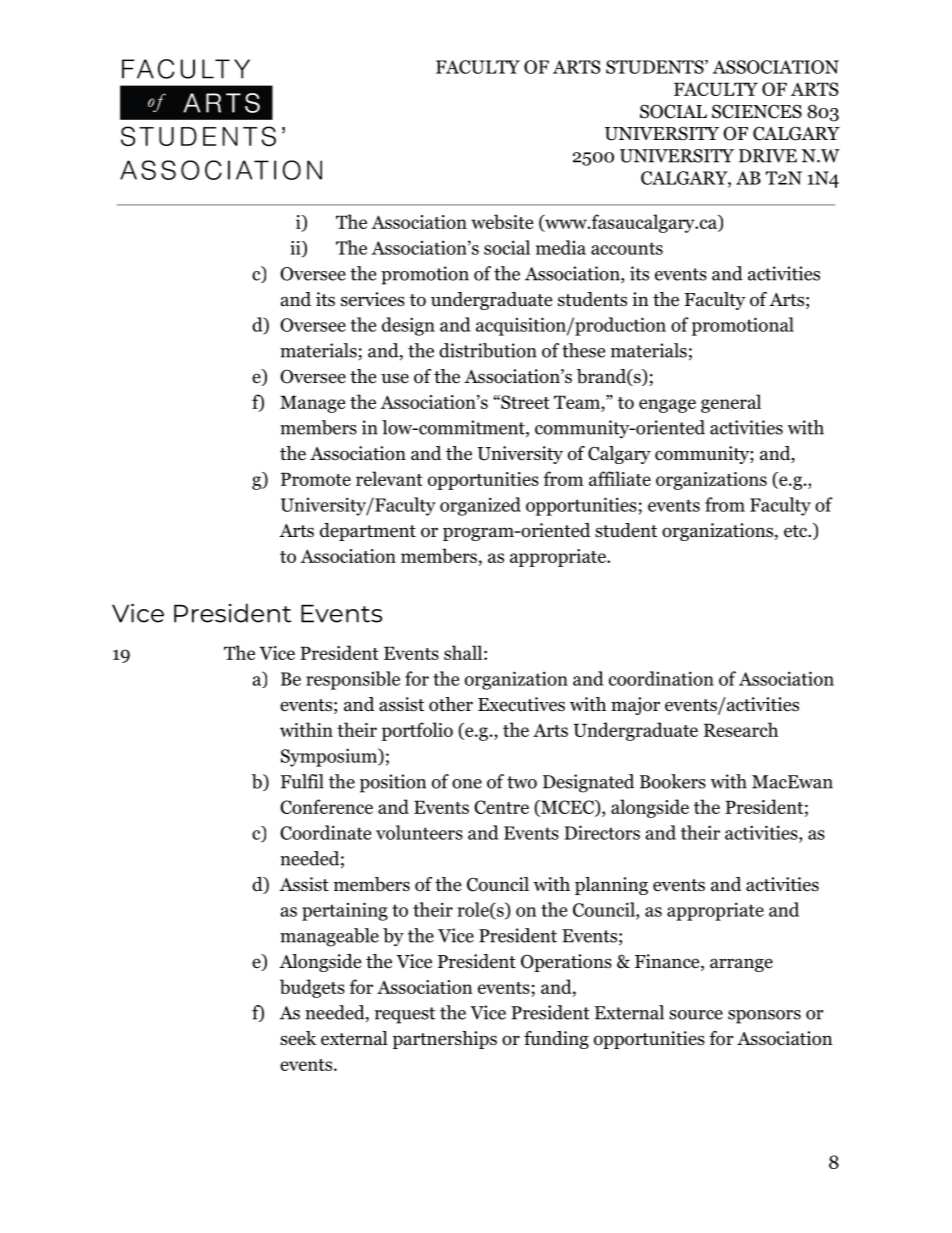 Image resolution: width=952 pixels, height=1233 pixels. I want to click on responsible, so click(353, 680).
